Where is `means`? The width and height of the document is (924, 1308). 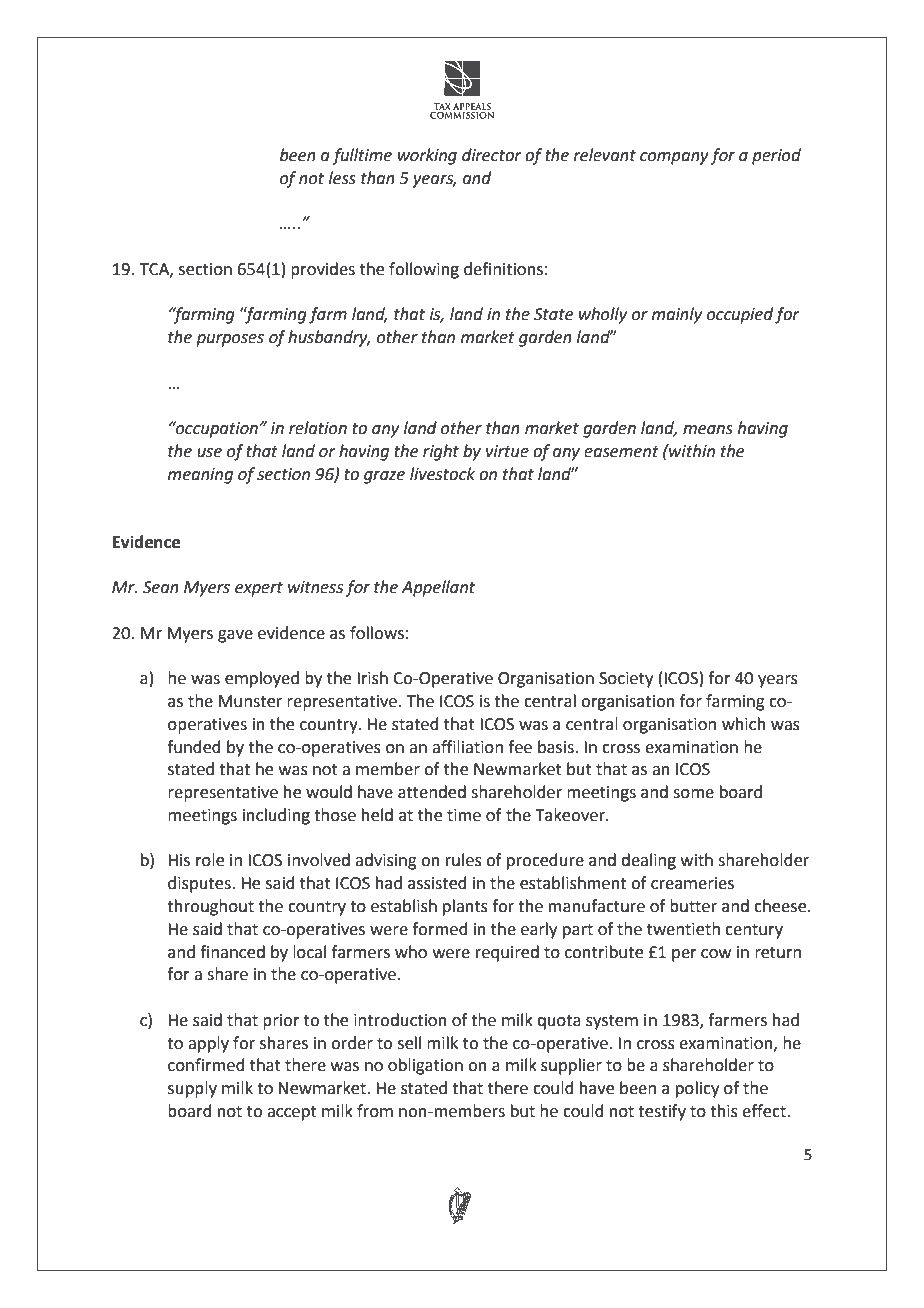 means is located at coordinates (708, 430).
